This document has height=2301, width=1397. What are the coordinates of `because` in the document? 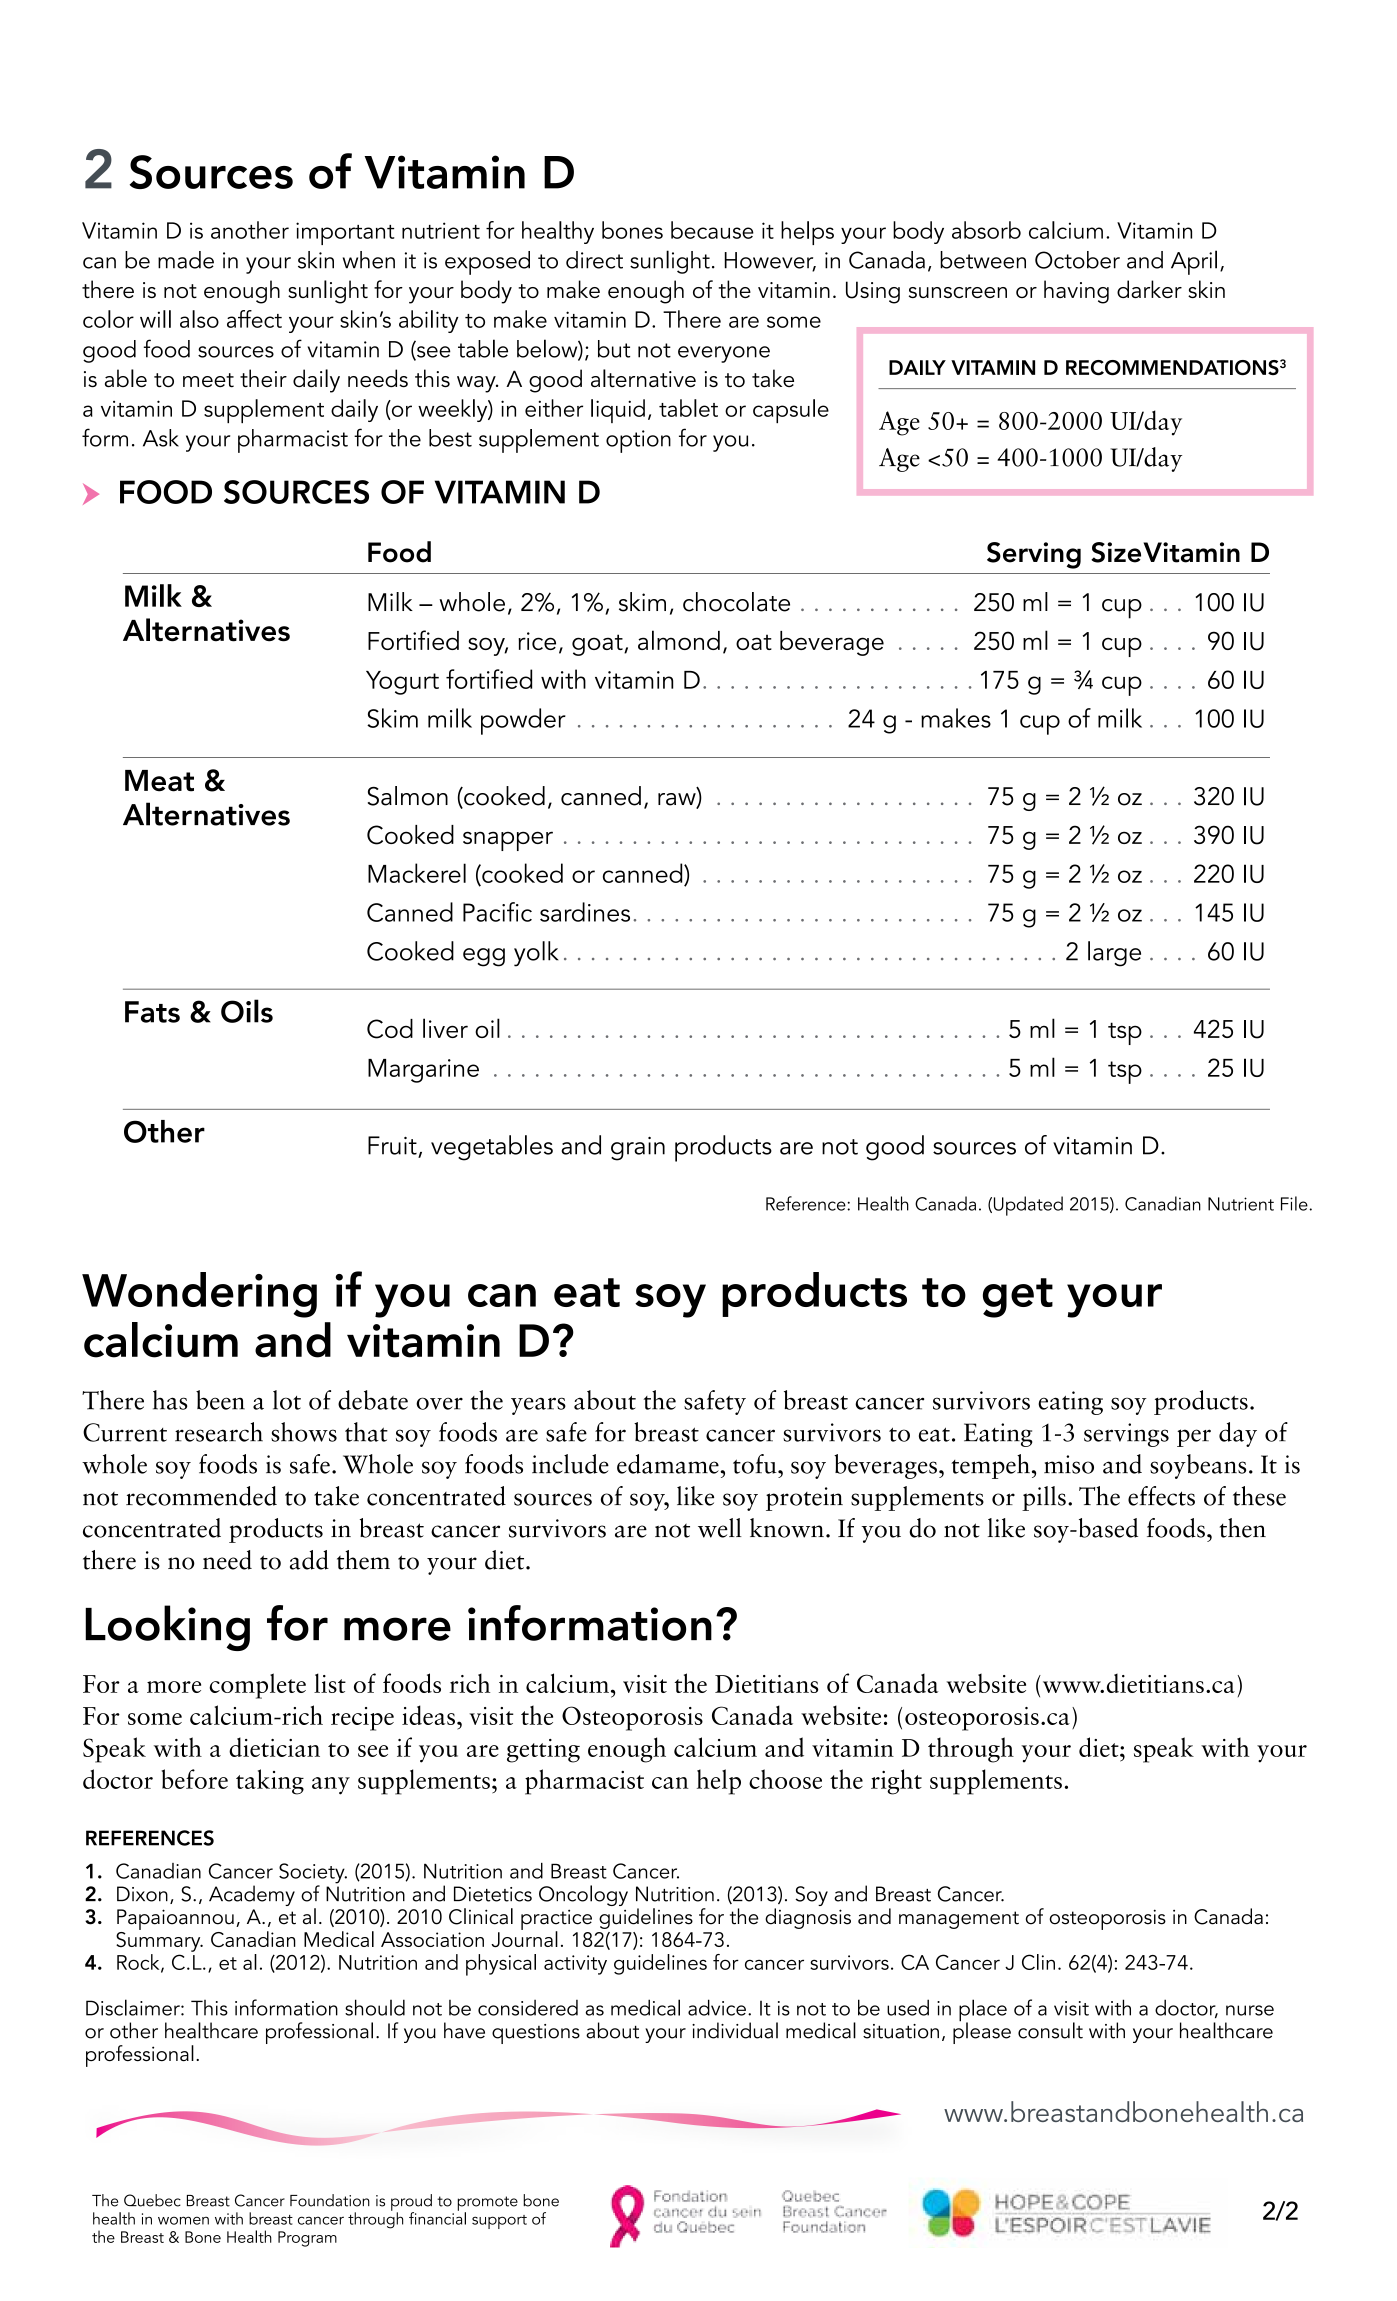 It's located at (712, 230).
